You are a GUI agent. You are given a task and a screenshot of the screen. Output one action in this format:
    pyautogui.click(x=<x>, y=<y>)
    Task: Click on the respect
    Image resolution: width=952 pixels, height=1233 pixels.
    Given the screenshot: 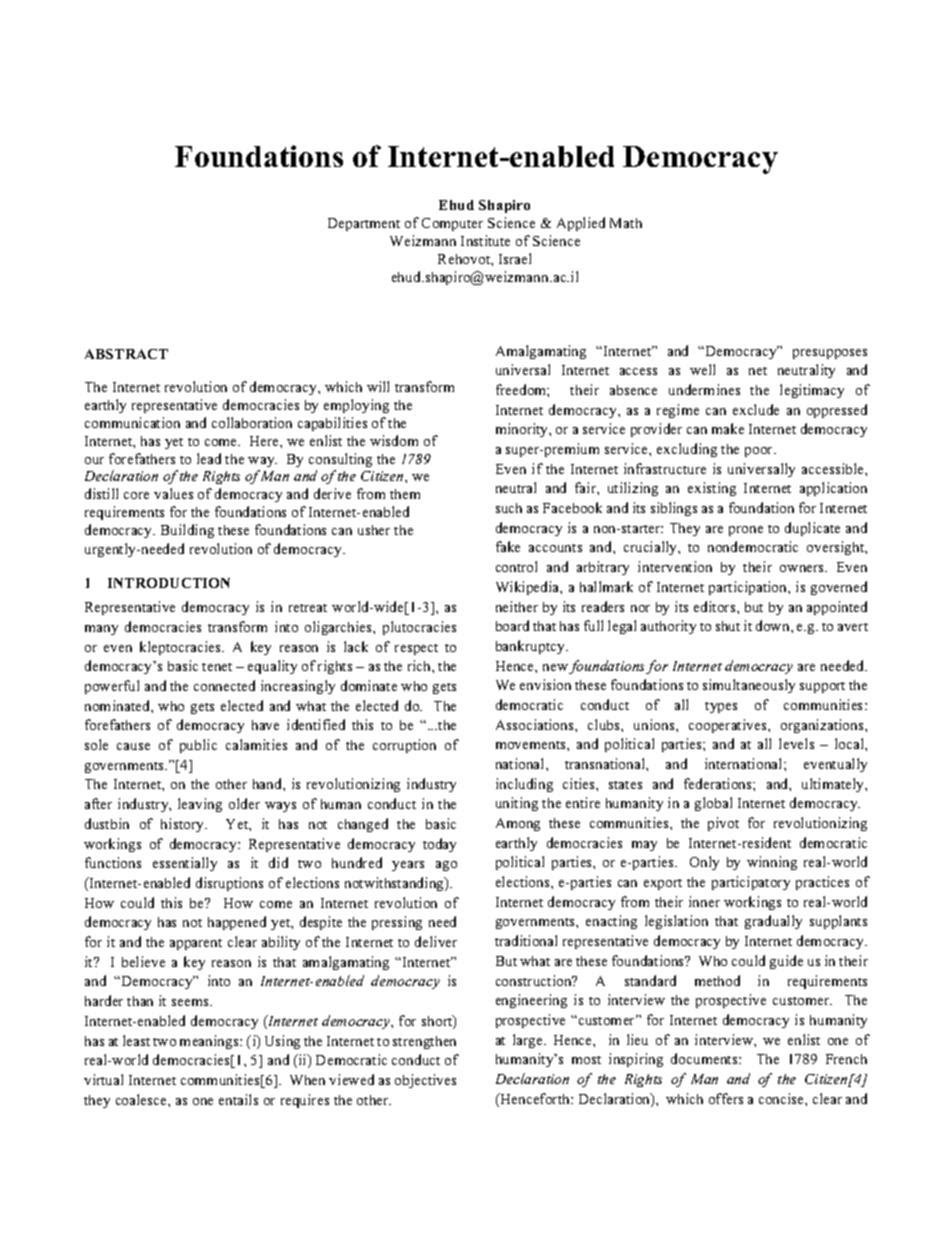 What is the action you would take?
    pyautogui.click(x=416, y=649)
